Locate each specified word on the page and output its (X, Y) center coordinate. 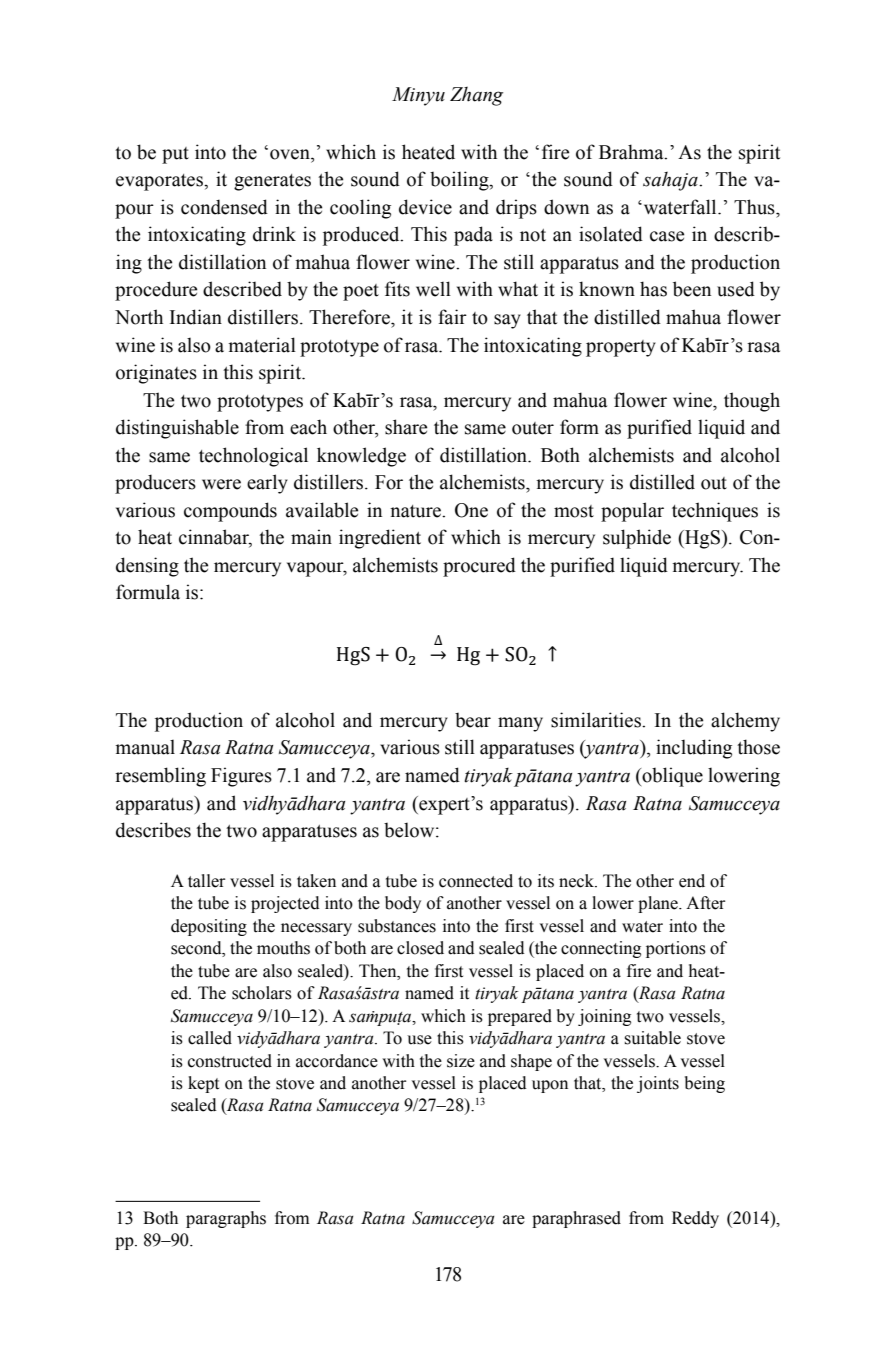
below (410, 830)
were (221, 484)
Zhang (476, 96)
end (692, 881)
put (175, 155)
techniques (715, 512)
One (471, 510)
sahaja (671, 181)
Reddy (695, 1219)
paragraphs (226, 1219)
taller (206, 881)
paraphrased (576, 1219)
